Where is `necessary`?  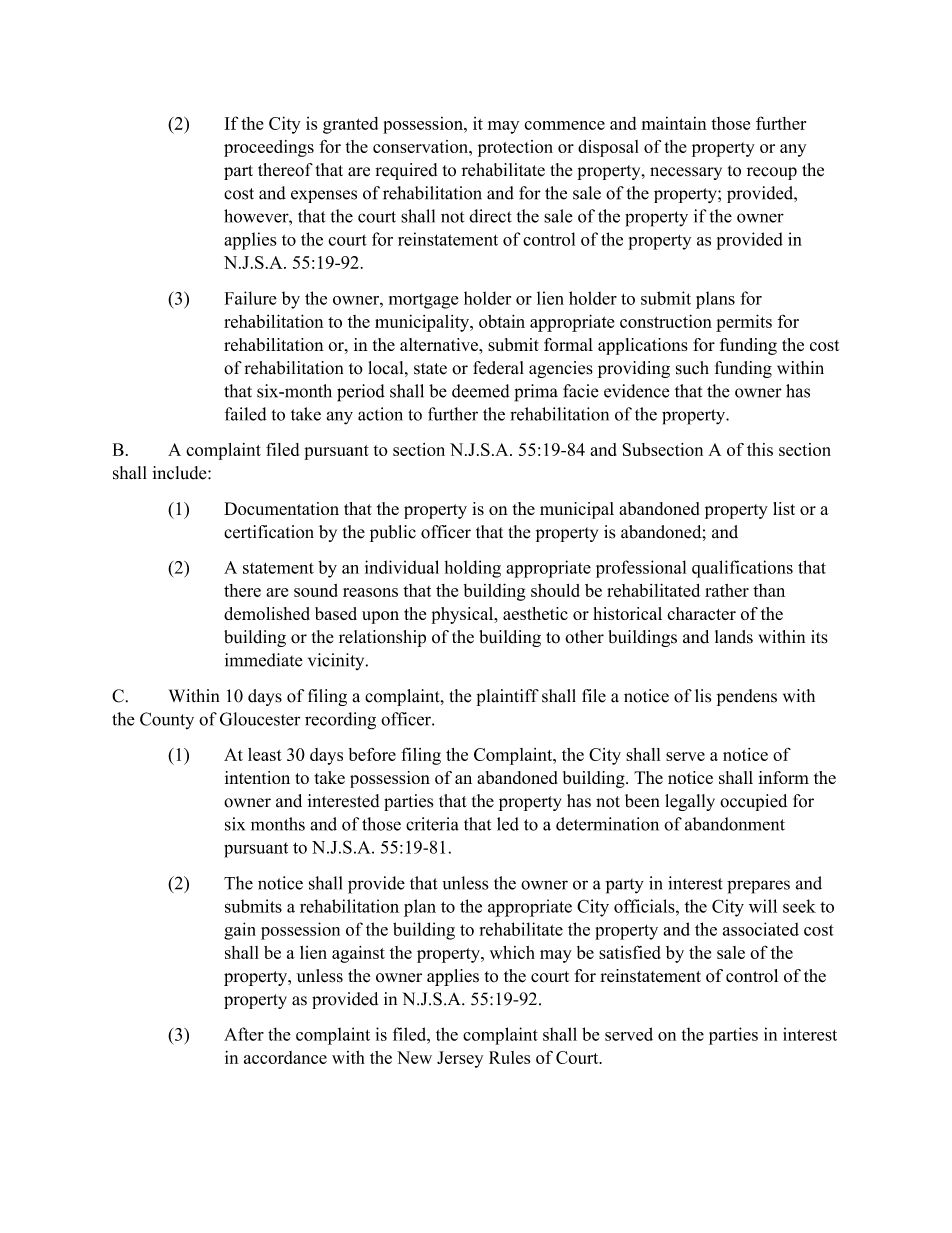
necessary is located at coordinates (686, 173).
